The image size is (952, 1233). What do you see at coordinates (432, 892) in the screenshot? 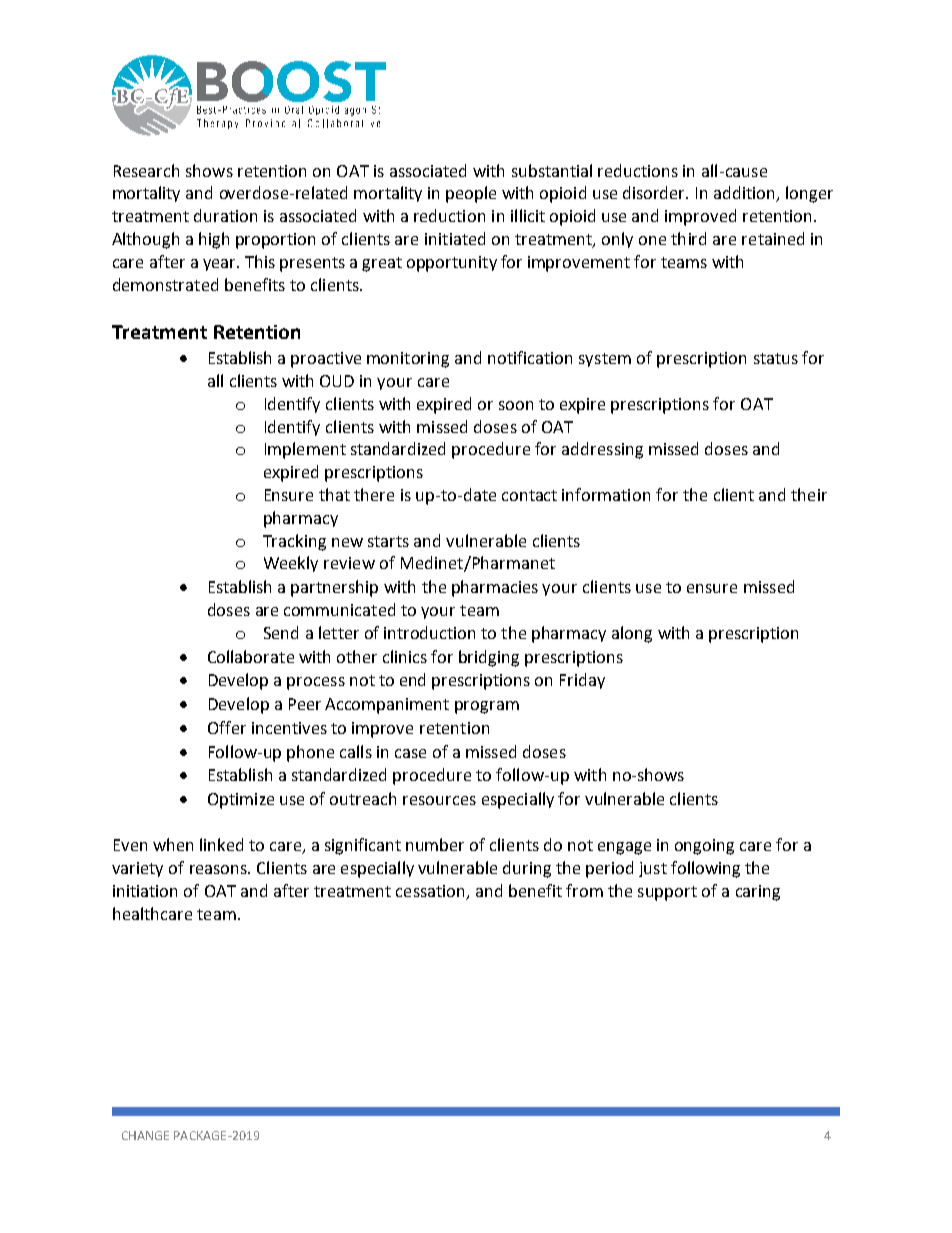
I see `cessation` at bounding box center [432, 892].
